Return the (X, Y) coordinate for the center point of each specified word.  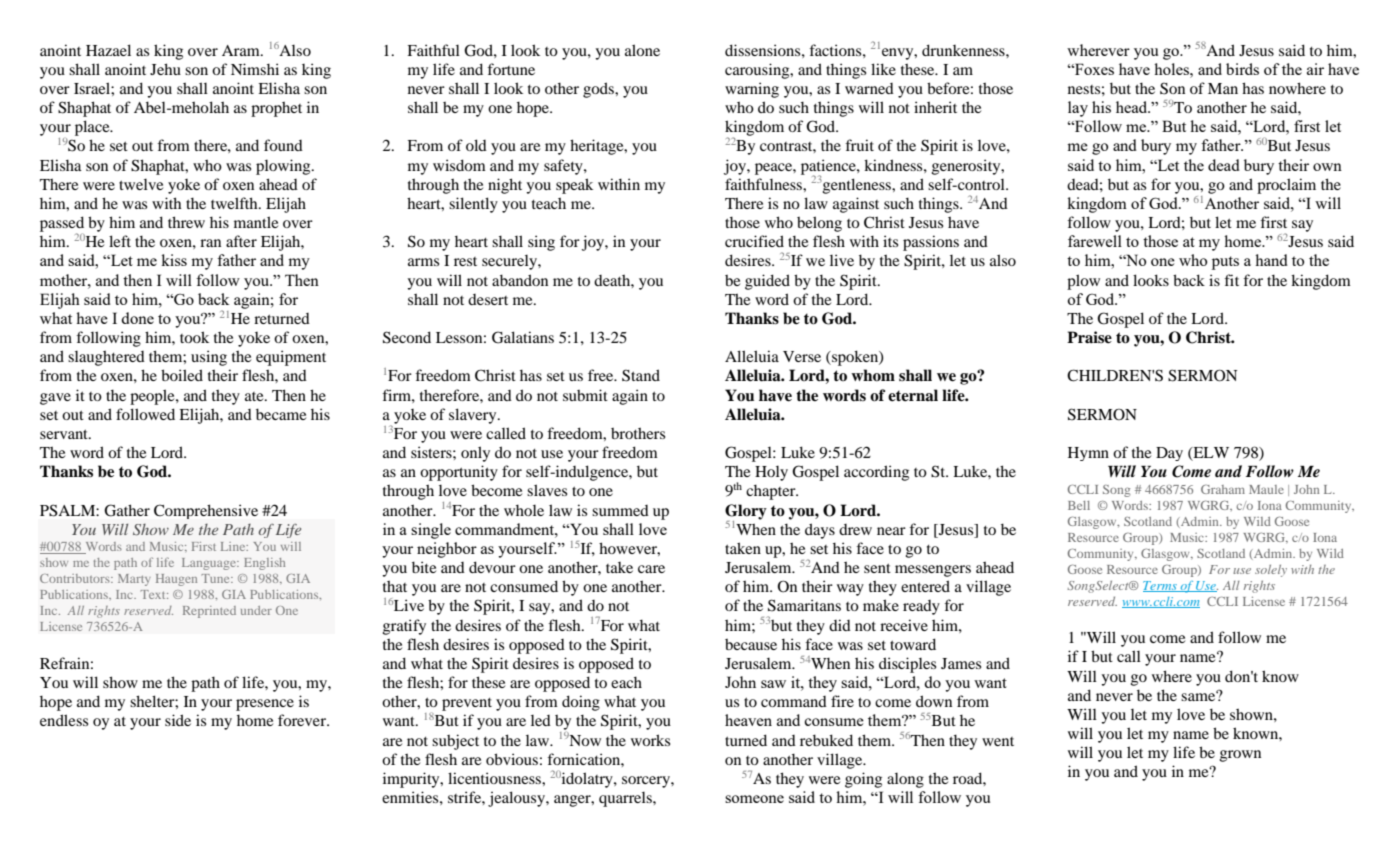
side (178, 720)
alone (642, 50)
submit (585, 395)
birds (1242, 69)
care (651, 569)
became (281, 414)
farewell (1095, 241)
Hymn (1088, 454)
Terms (1161, 586)
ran (210, 243)
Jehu (165, 69)
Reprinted (209, 612)
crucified (754, 241)
